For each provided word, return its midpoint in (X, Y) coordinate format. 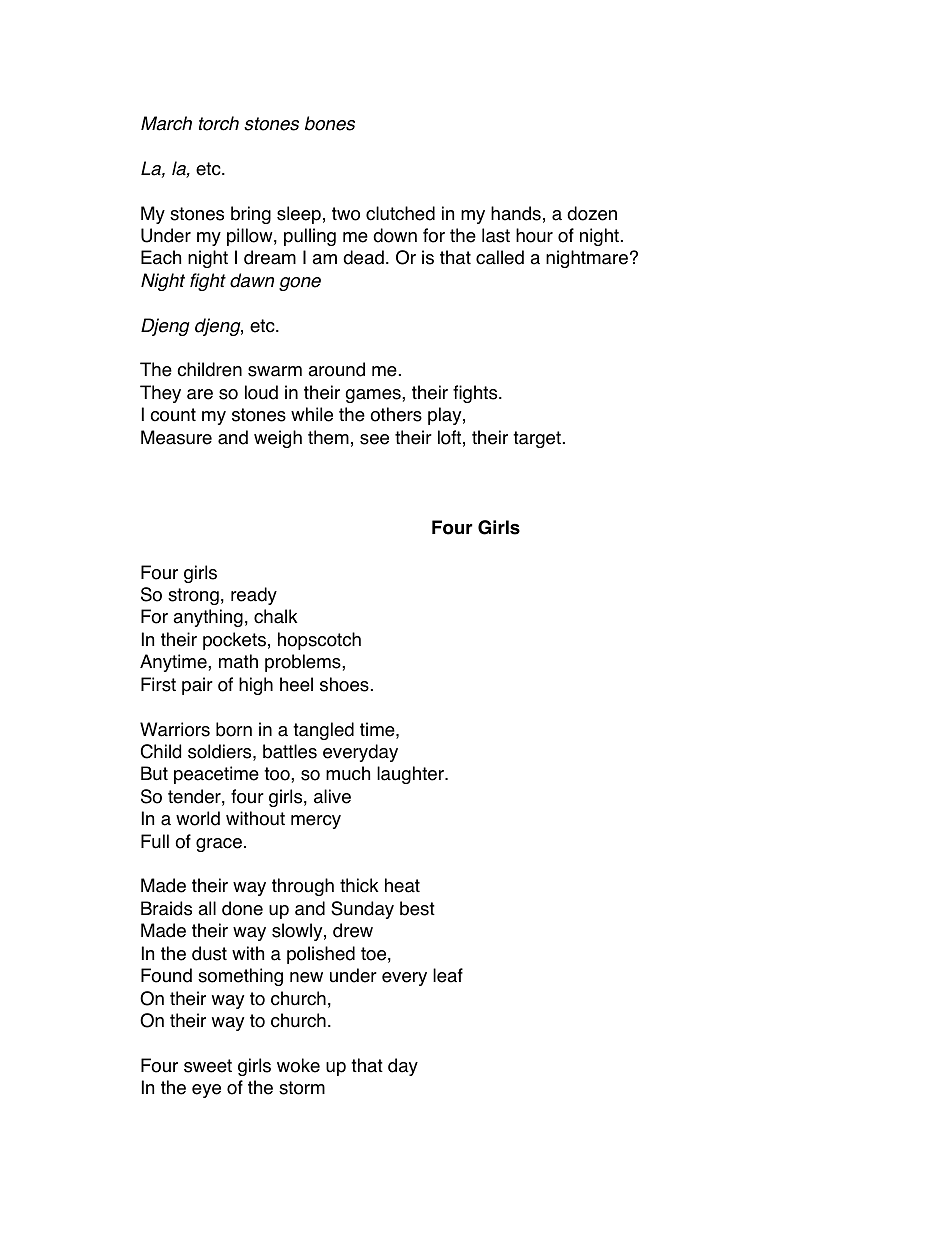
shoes (344, 684)
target (537, 439)
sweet (208, 1066)
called (500, 257)
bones (330, 123)
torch (219, 123)
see (374, 439)
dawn (252, 280)
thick (359, 885)
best (417, 908)
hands (516, 213)
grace (219, 845)
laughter (411, 775)
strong (193, 596)
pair (197, 686)
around (336, 369)
